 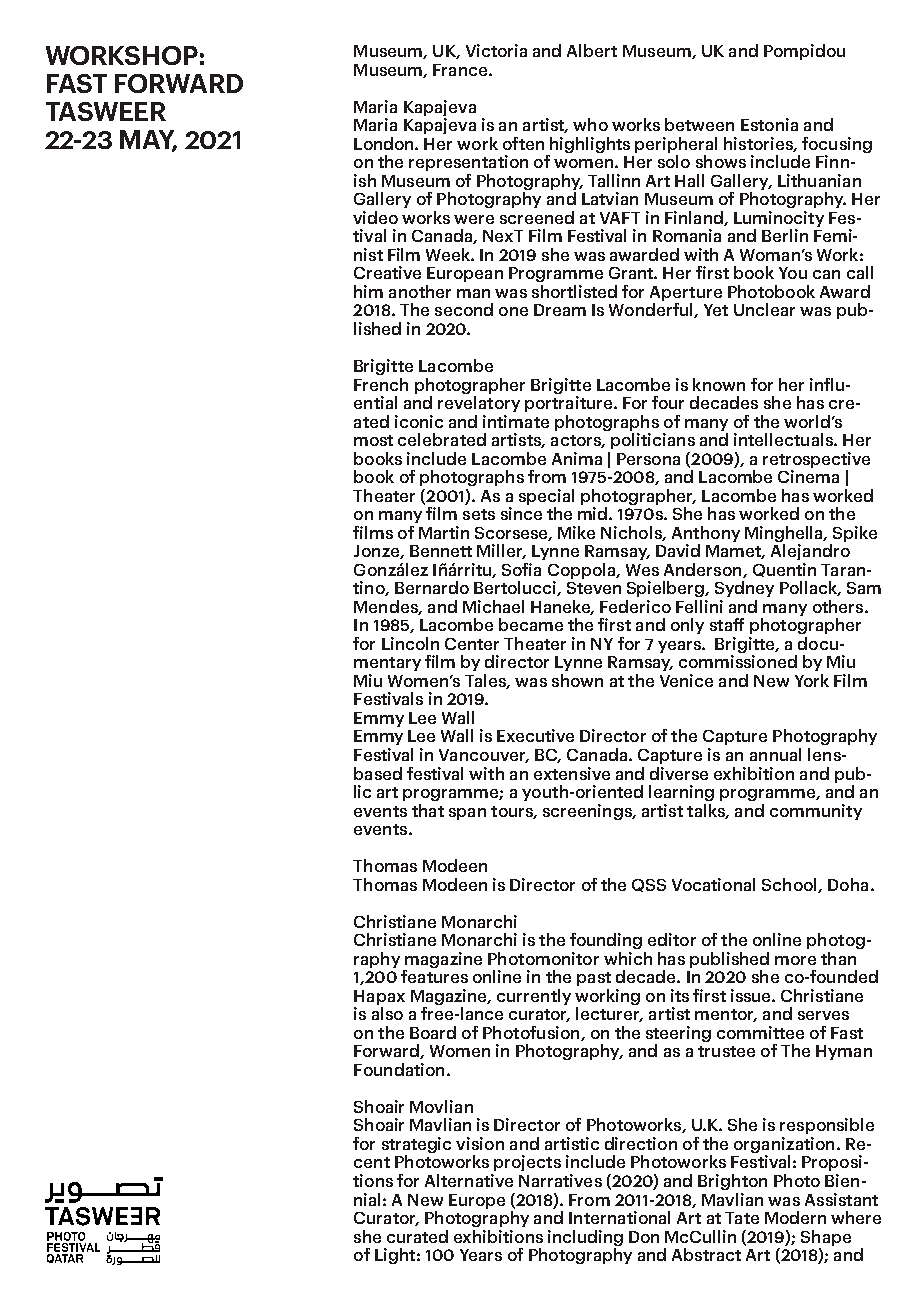 What do you see at coordinates (496, 50) in the screenshot?
I see `Victoria` at bounding box center [496, 50].
